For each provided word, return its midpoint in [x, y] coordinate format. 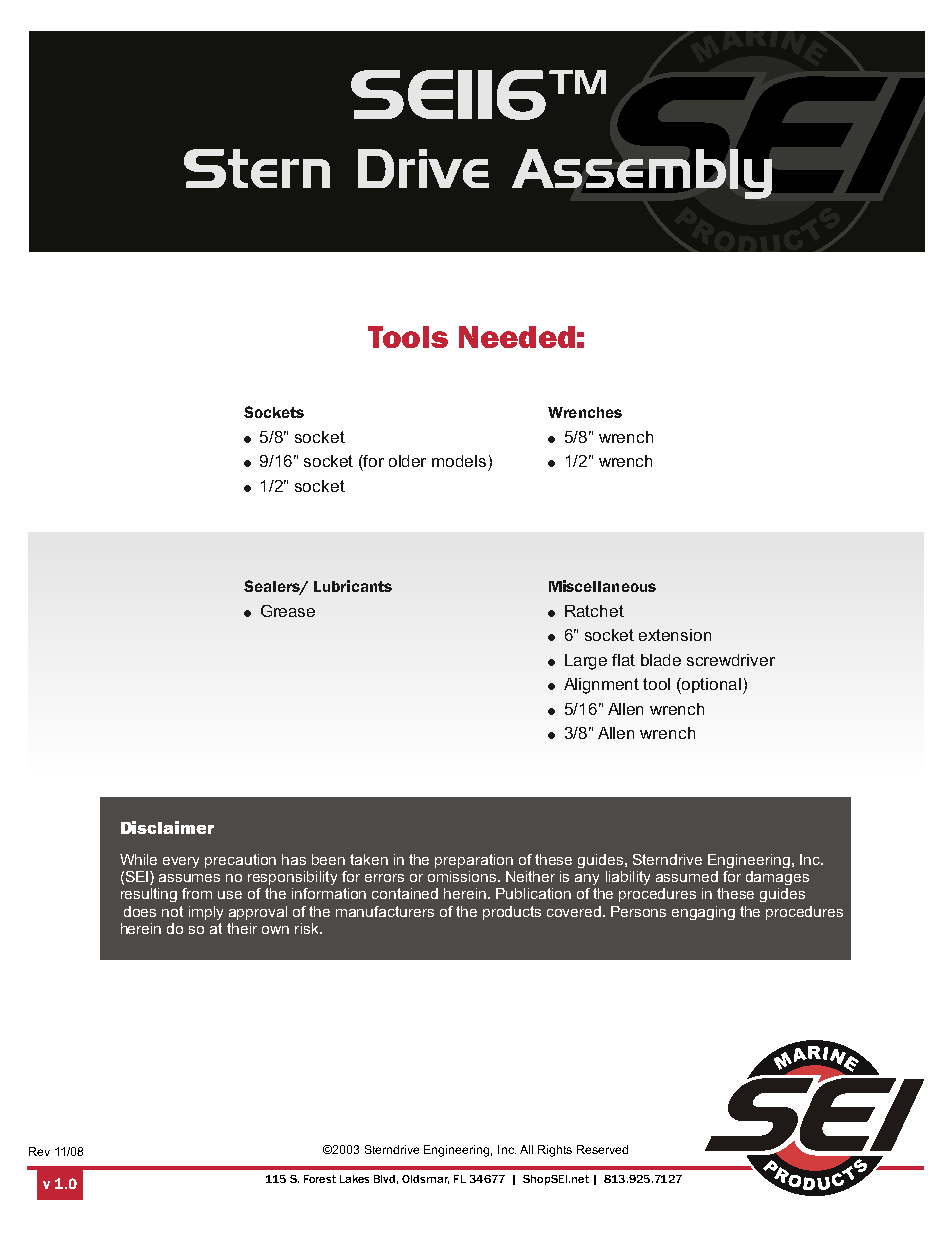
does [140, 911]
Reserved [602, 1149]
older [407, 461]
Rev [39, 1151]
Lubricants [353, 586]
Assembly [642, 174]
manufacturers [385, 911]
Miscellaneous [602, 586]
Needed [517, 337]
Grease [288, 611]
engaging [703, 913]
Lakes [354, 1179]
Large [586, 662]
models [459, 461]
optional [713, 686]
